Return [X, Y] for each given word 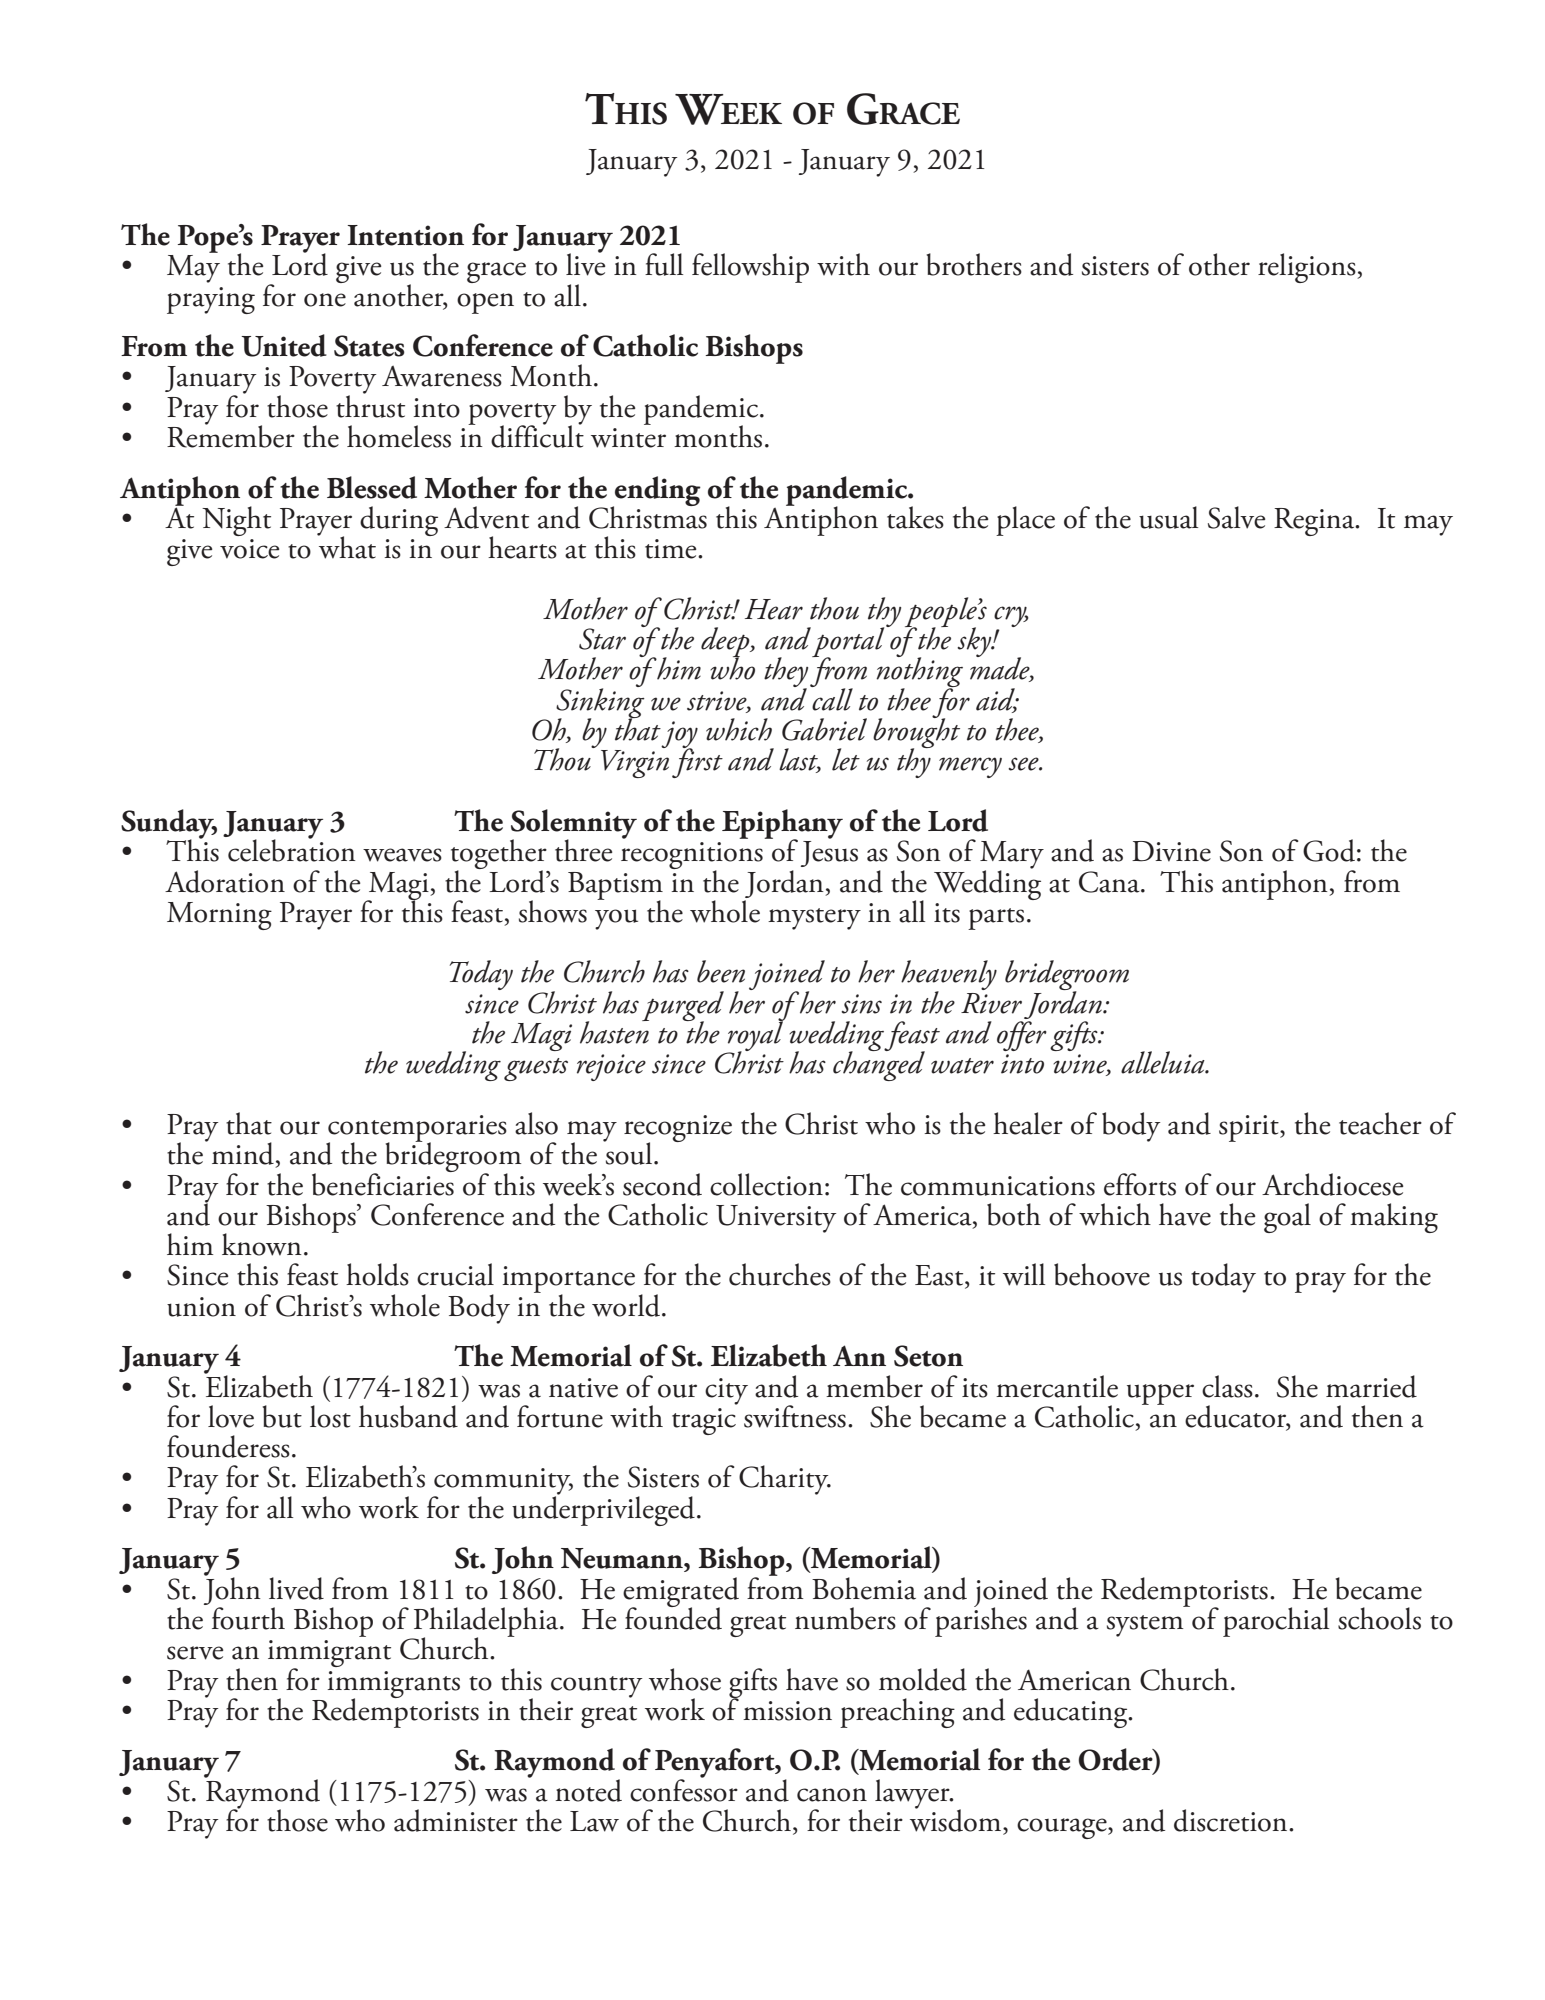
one [325, 300]
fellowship [750, 268]
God [1329, 850]
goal [1287, 1218]
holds [377, 1274]
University [776, 1219]
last [800, 760]
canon [832, 1795]
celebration [292, 849]
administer [456, 1820]
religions [1308, 268]
